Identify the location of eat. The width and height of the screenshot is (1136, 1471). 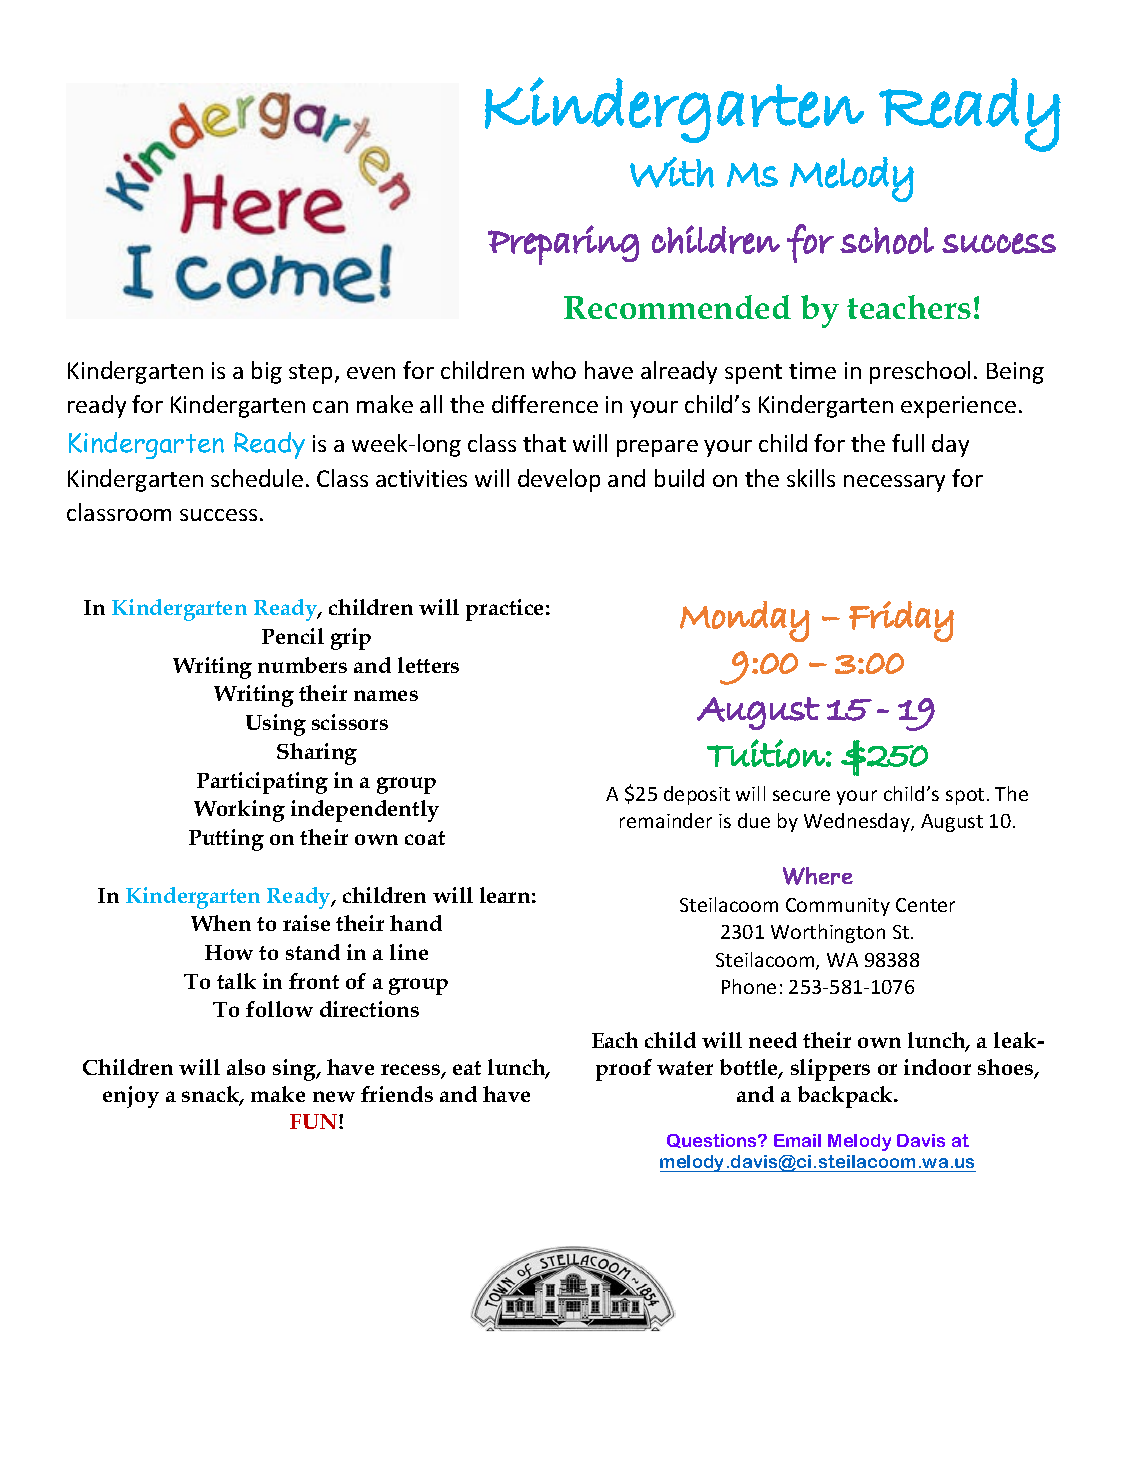
(467, 1068).
